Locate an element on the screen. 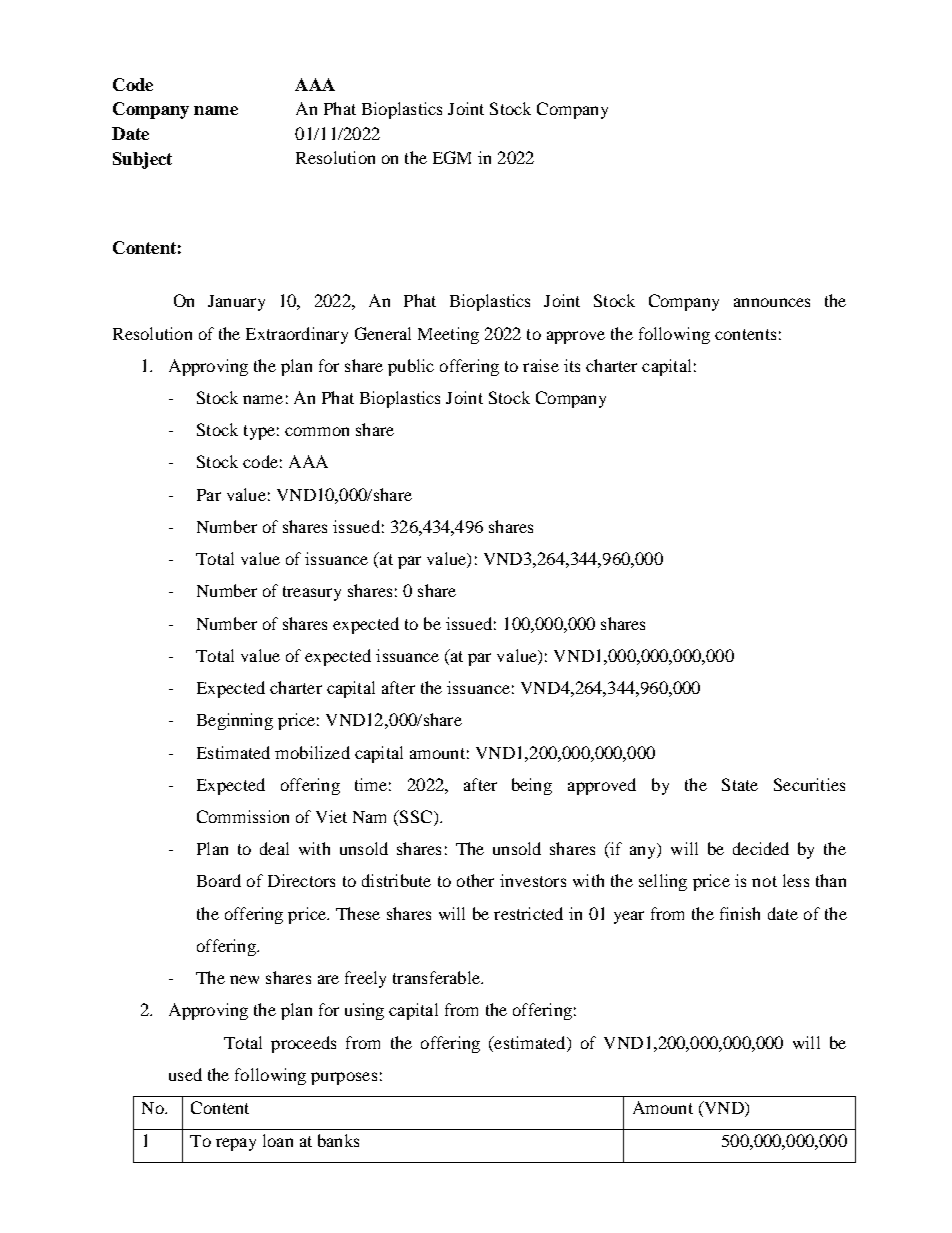  type is located at coordinates (259, 432).
